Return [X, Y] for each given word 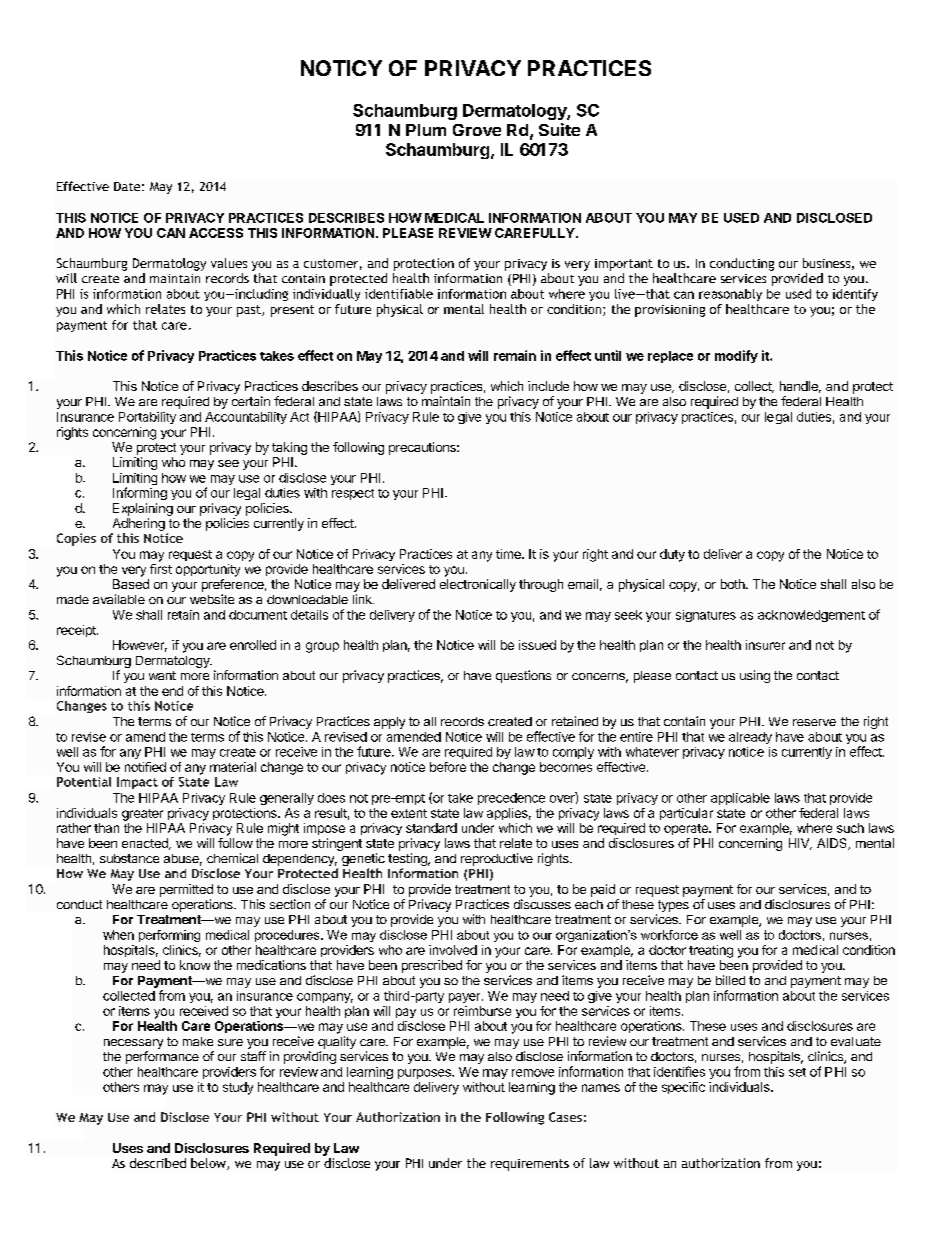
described [158, 1163]
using [755, 676]
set [797, 1072]
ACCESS [216, 233]
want [162, 675]
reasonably [730, 295]
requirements [530, 1165]
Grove [477, 130]
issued [537, 645]
